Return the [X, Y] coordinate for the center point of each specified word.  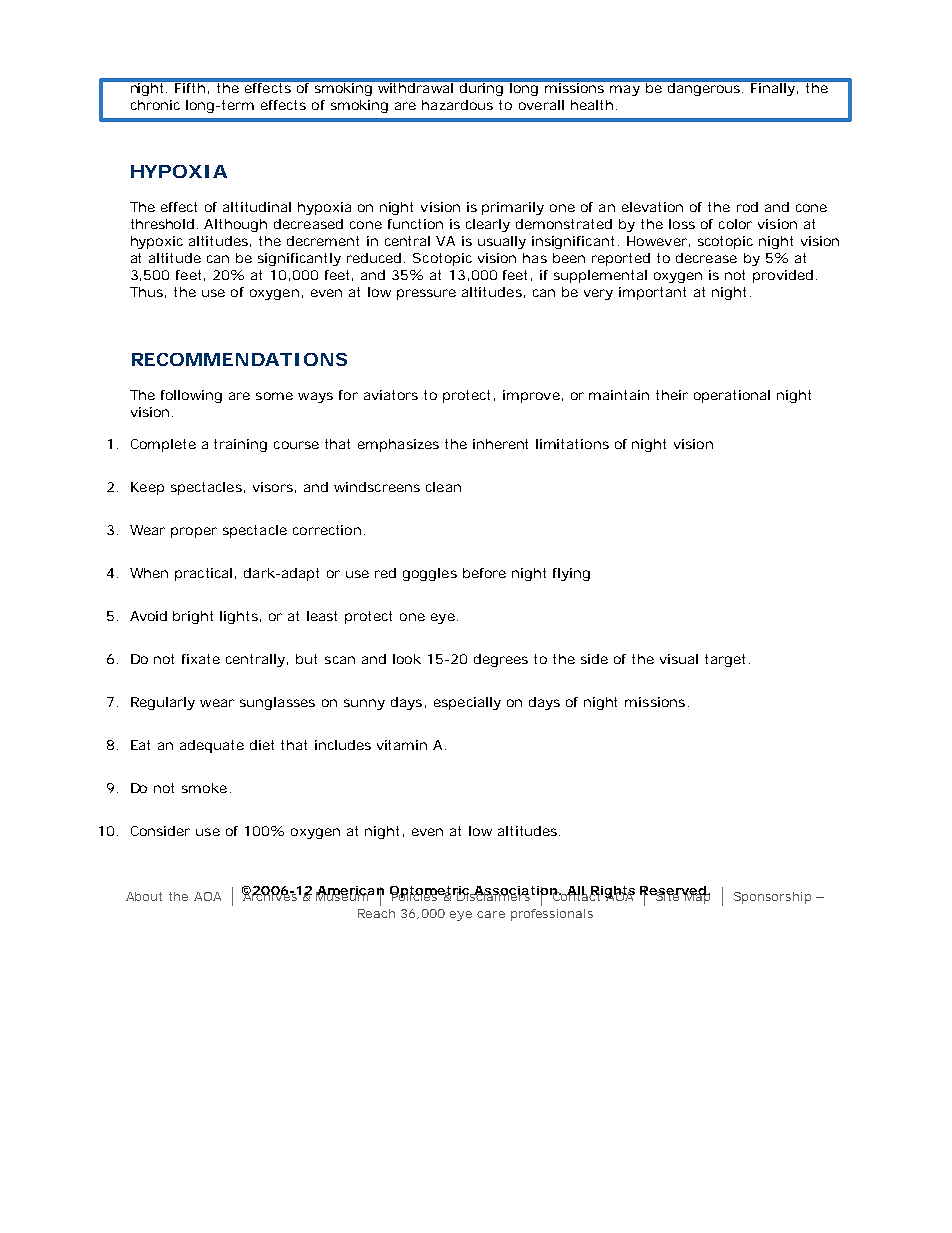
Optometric [431, 893]
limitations [572, 444]
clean [443, 487]
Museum [344, 895]
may [625, 90]
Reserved [674, 892]
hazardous [457, 105]
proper [194, 532]
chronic [155, 105]
